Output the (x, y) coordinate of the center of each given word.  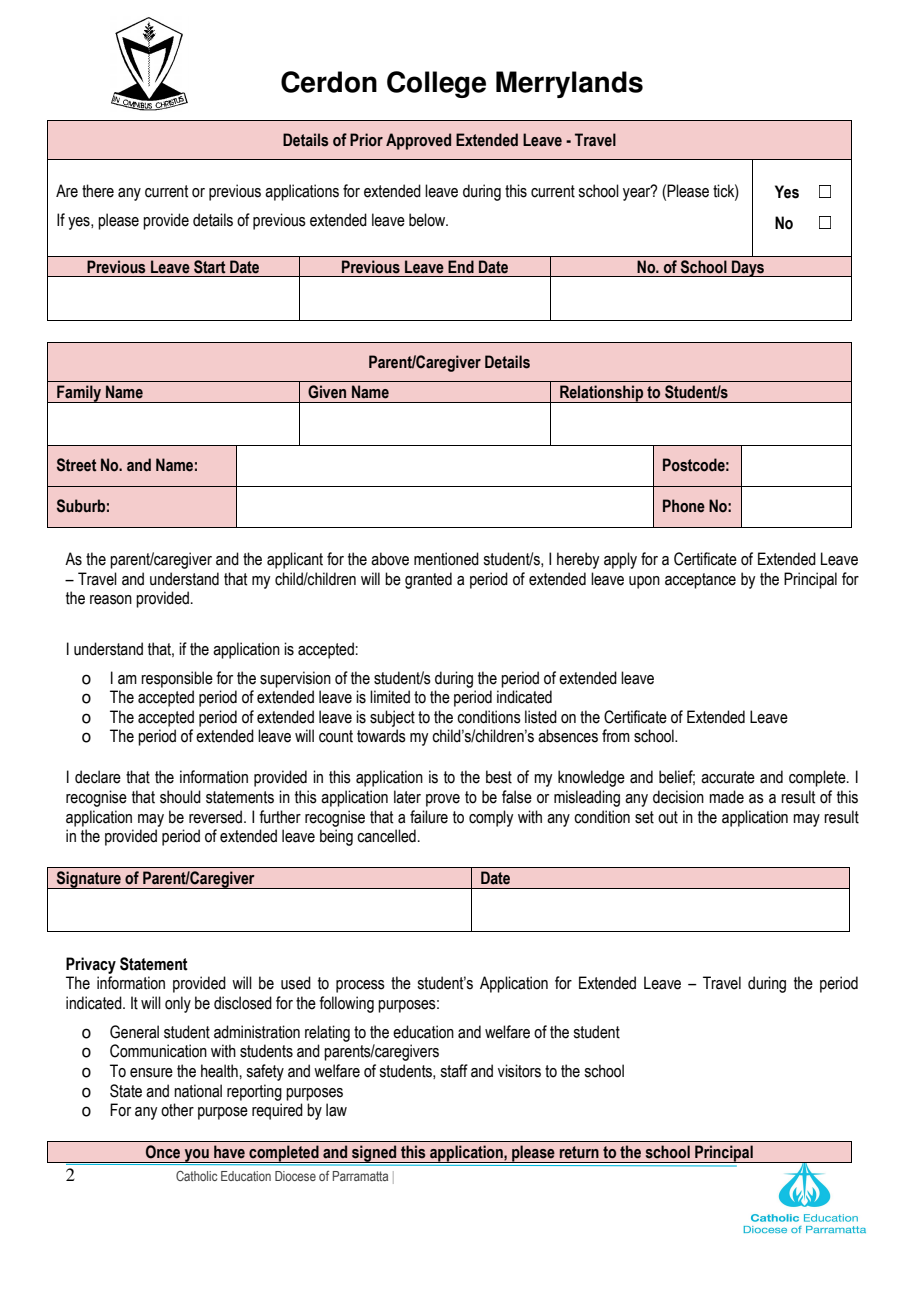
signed (374, 1155)
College (436, 84)
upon (644, 582)
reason (111, 600)
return (579, 1152)
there (98, 191)
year (638, 193)
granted (428, 580)
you (196, 1156)
